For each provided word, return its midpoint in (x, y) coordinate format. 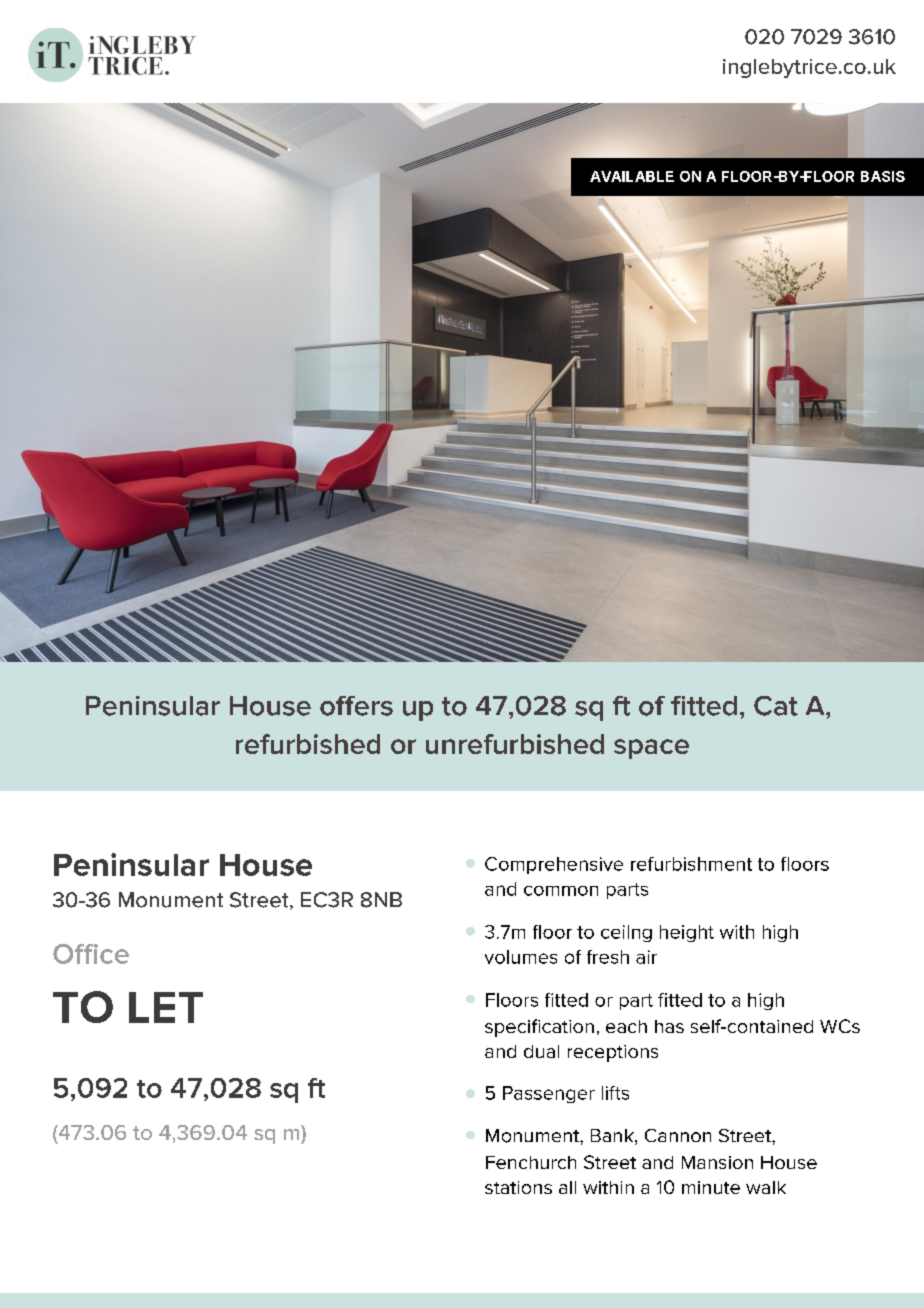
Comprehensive (554, 865)
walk (766, 1187)
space (651, 749)
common (561, 891)
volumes (521, 957)
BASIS (883, 176)
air (646, 957)
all (567, 1187)
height (687, 933)
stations (518, 1187)
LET (166, 1007)
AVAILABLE (632, 176)
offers (356, 706)
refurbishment (691, 864)
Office (91, 954)
